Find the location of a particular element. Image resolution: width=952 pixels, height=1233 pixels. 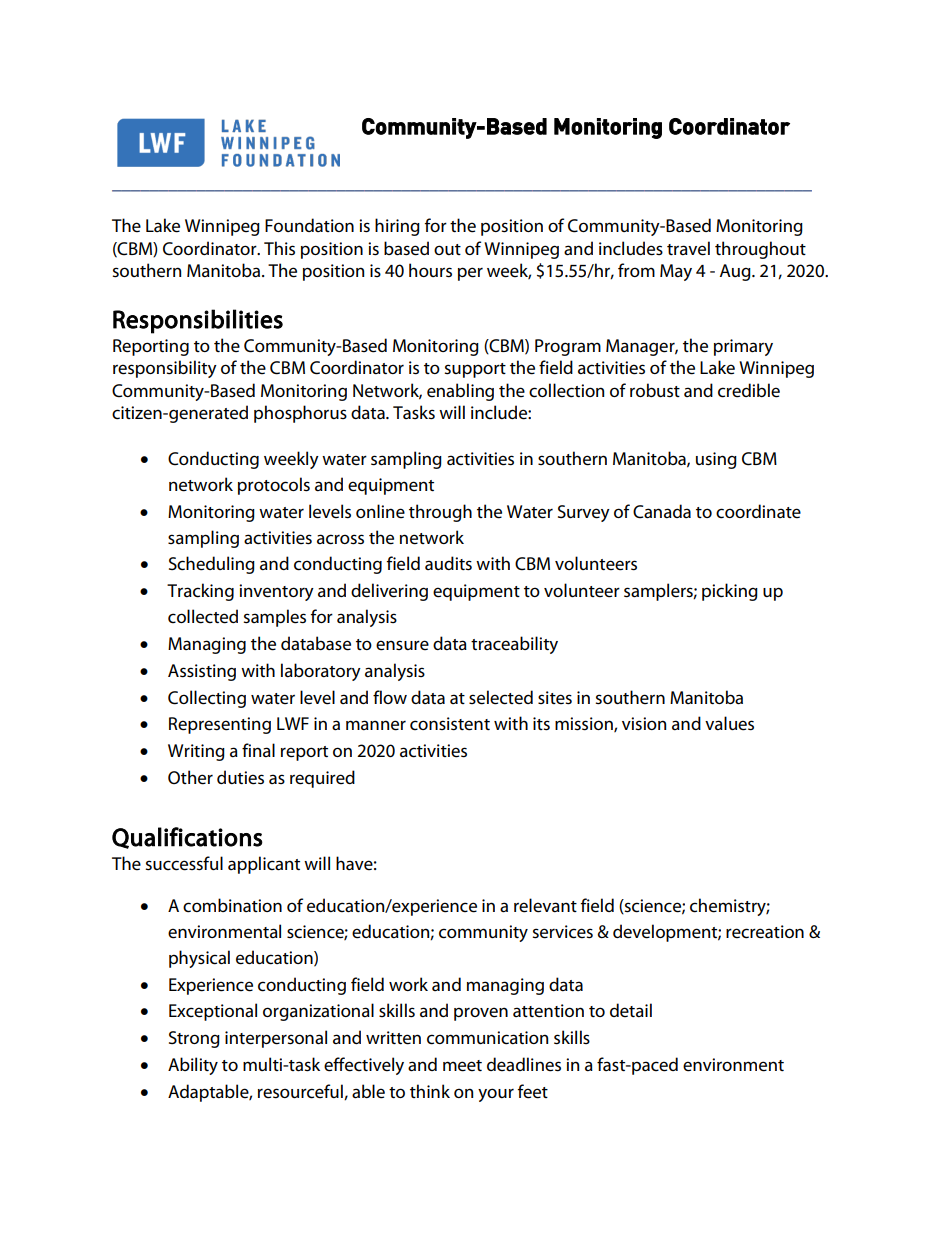

applicant is located at coordinates (264, 865).
